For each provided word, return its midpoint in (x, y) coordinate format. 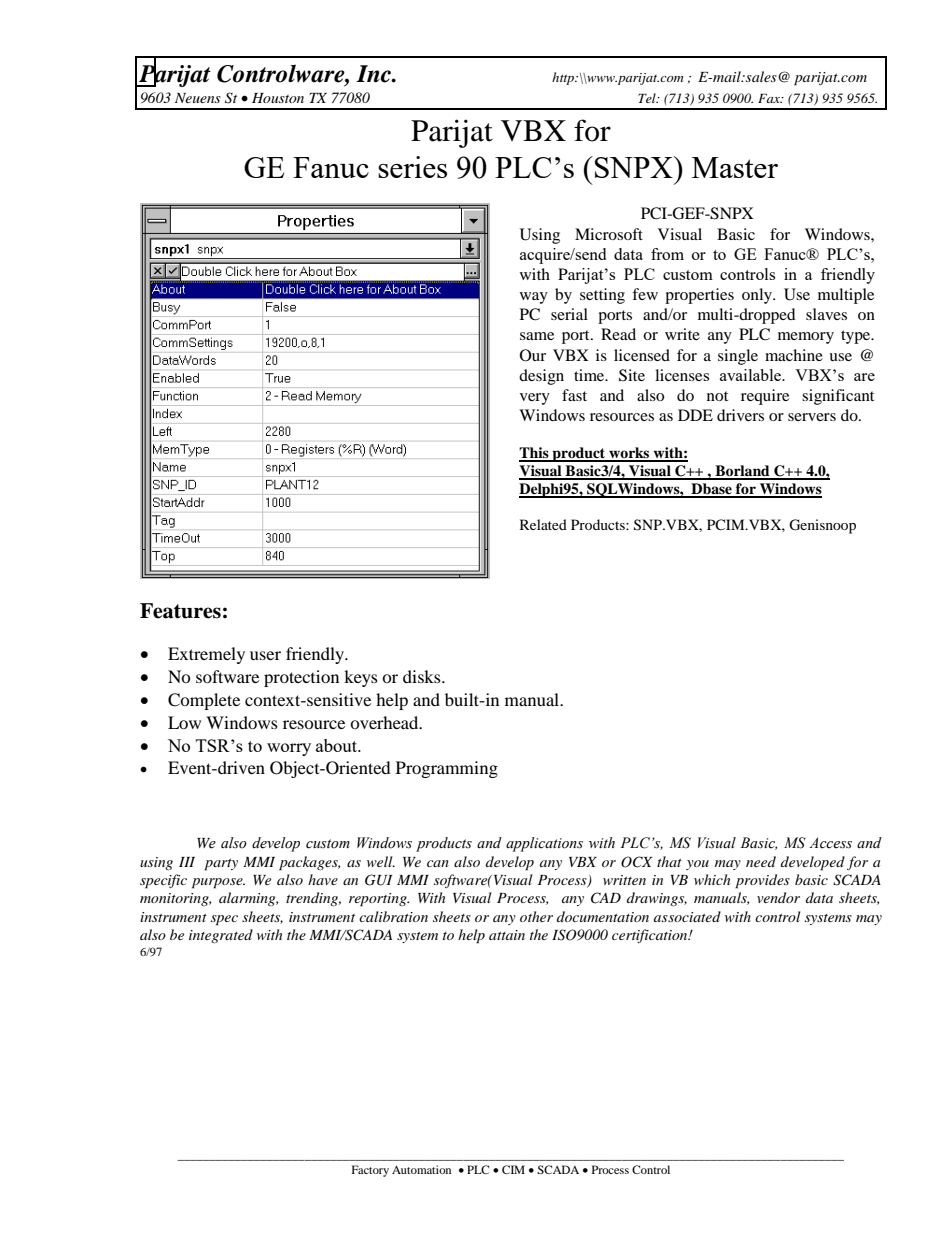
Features (180, 611)
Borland (742, 472)
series (412, 167)
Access (830, 843)
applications (544, 844)
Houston (278, 98)
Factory (370, 1171)
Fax (770, 98)
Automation (421, 1169)
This (535, 454)
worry (289, 749)
